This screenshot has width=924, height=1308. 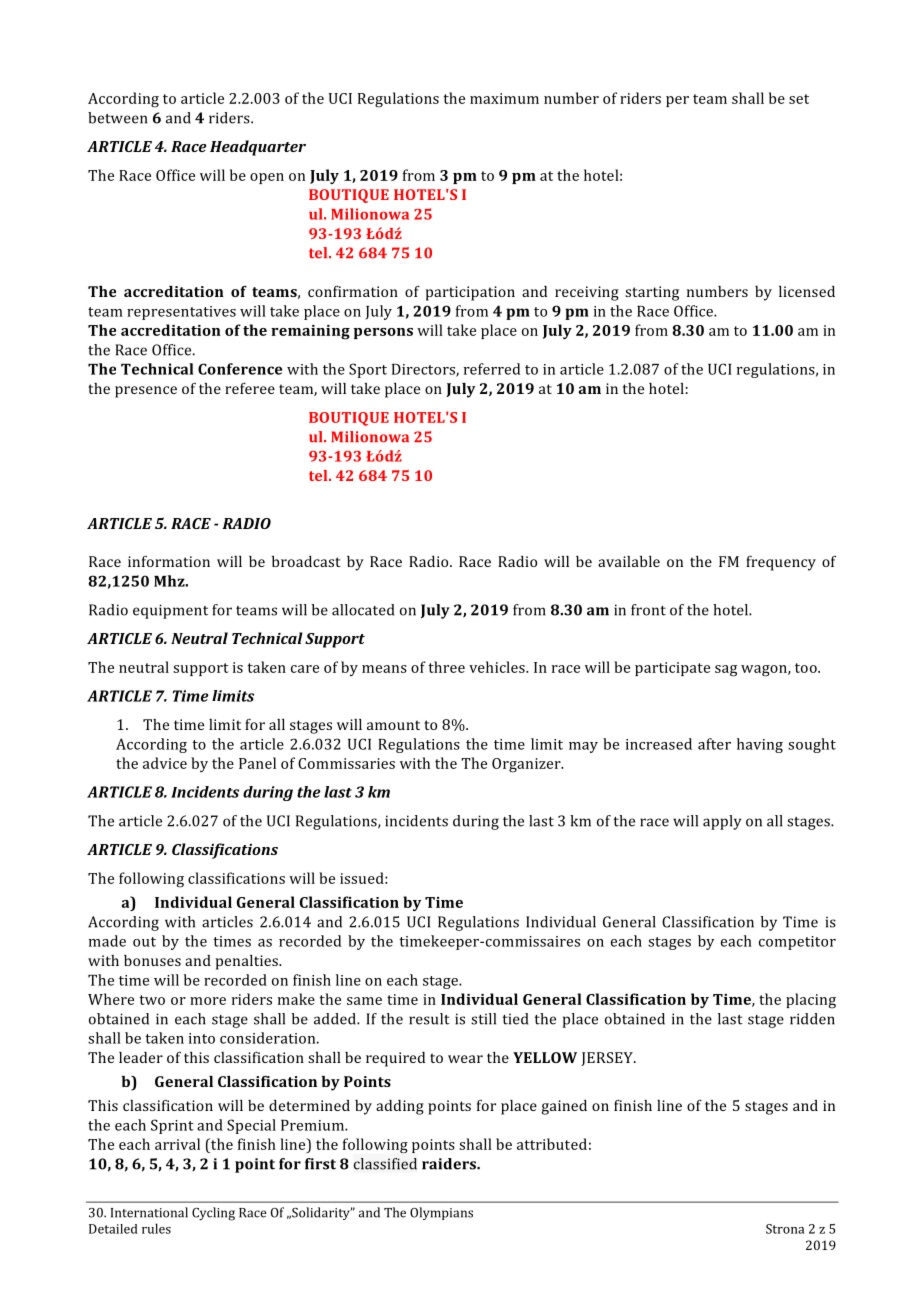 What do you see at coordinates (165, 763) in the screenshot?
I see `advice` at bounding box center [165, 763].
